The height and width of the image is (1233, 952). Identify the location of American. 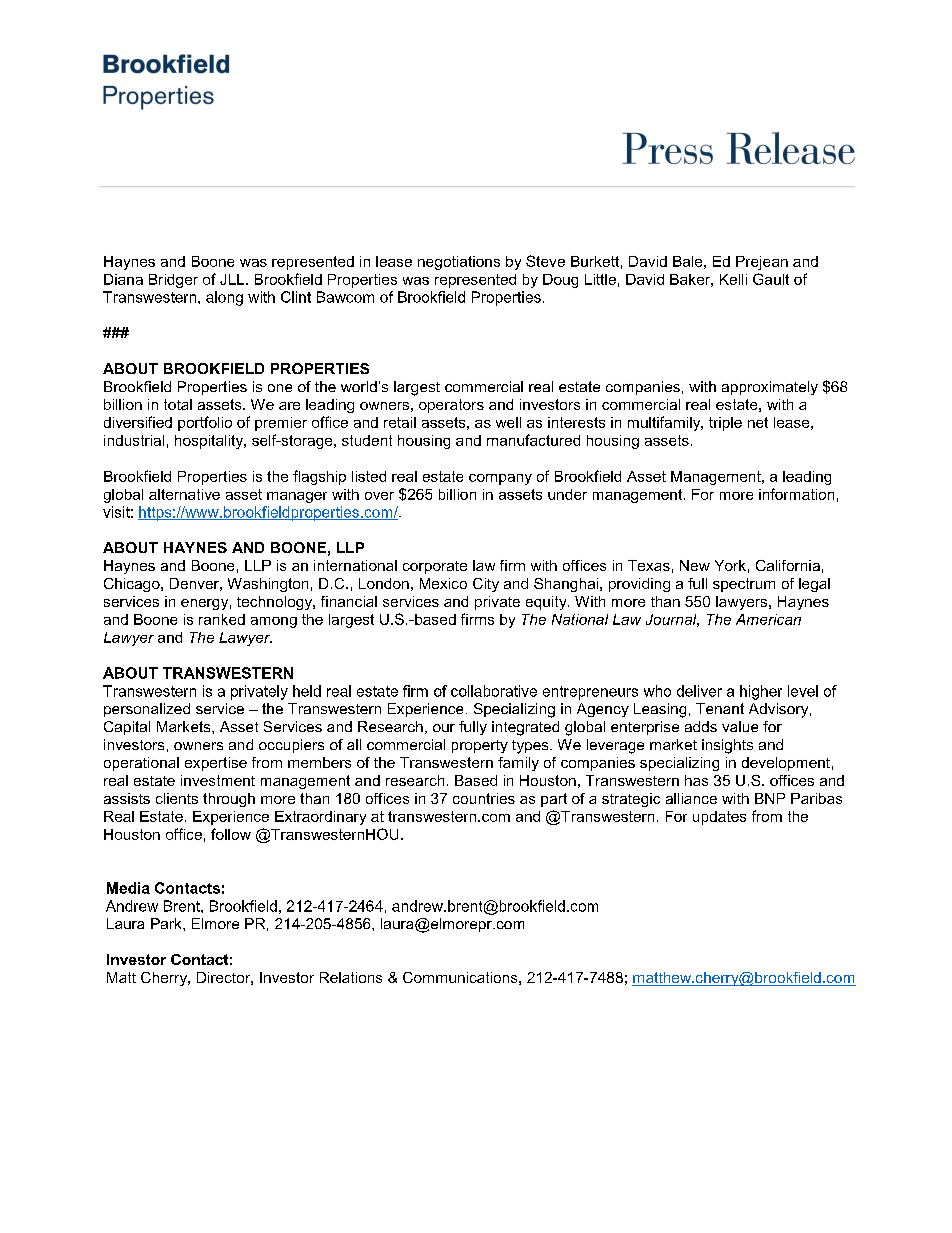
(768, 619).
